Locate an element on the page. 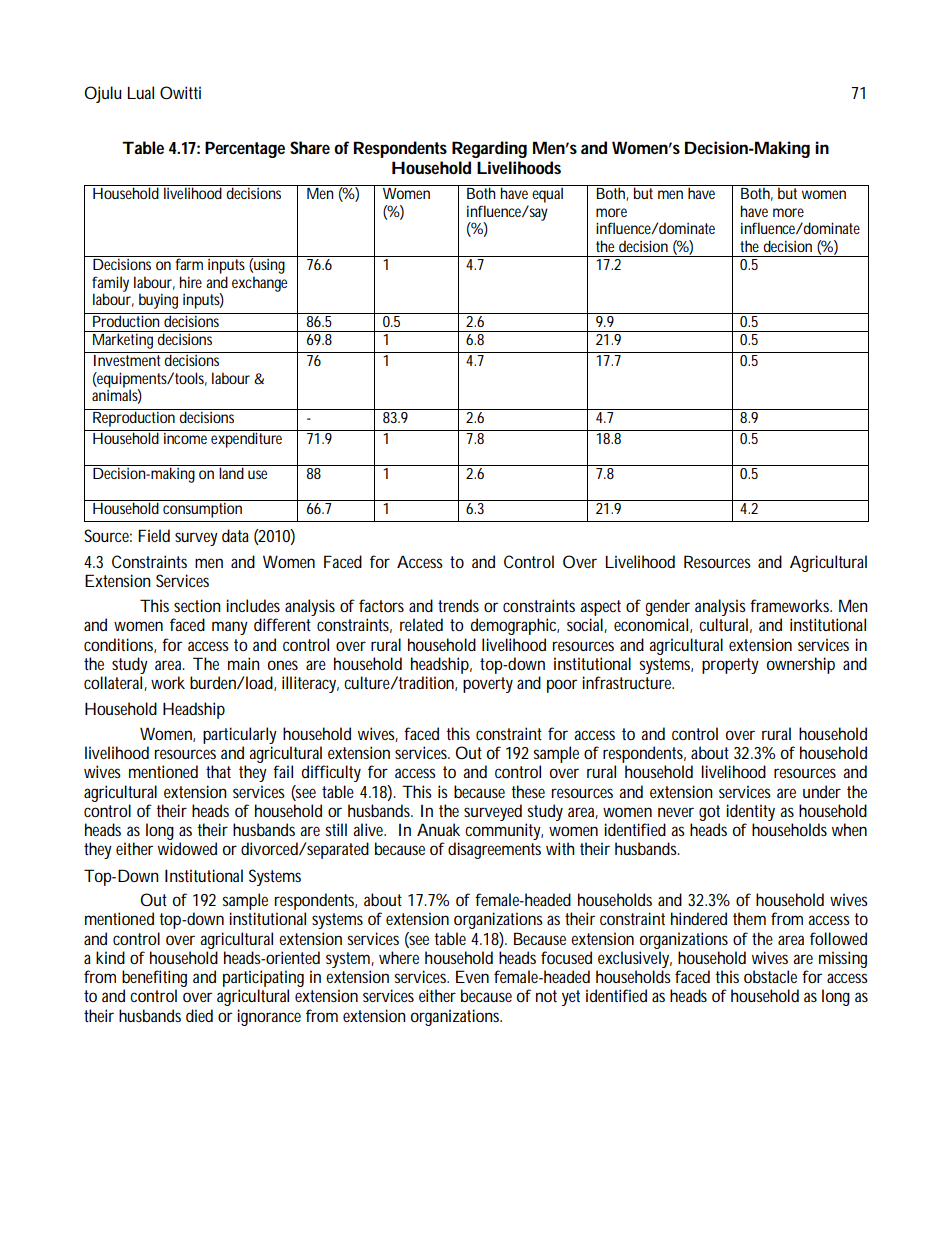 The height and width of the document is (1233, 952). these is located at coordinates (528, 791).
